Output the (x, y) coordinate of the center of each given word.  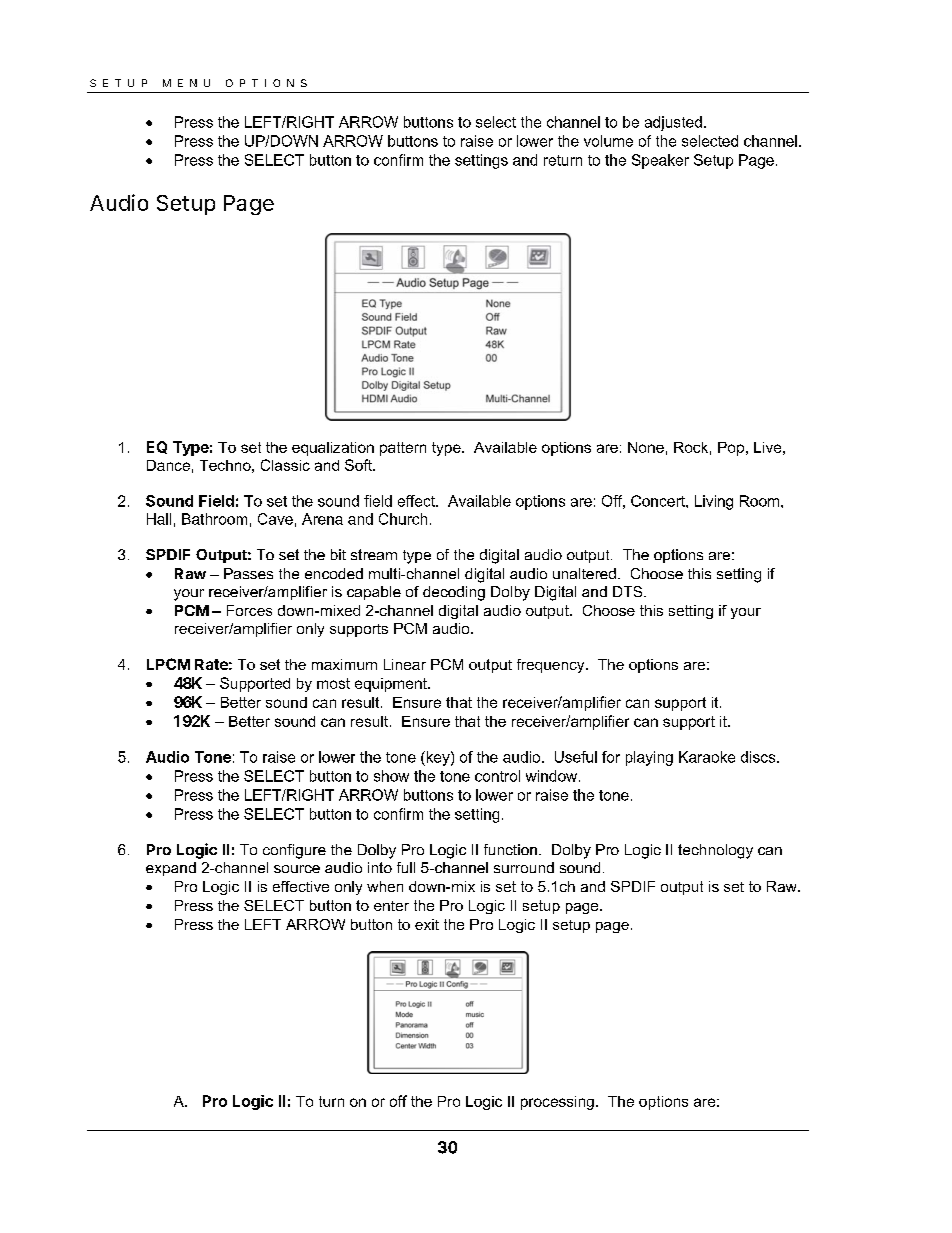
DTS (629, 591)
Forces (249, 610)
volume (608, 141)
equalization (333, 449)
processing (557, 1103)
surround (524, 867)
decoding (454, 593)
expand (171, 869)
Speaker (660, 161)
